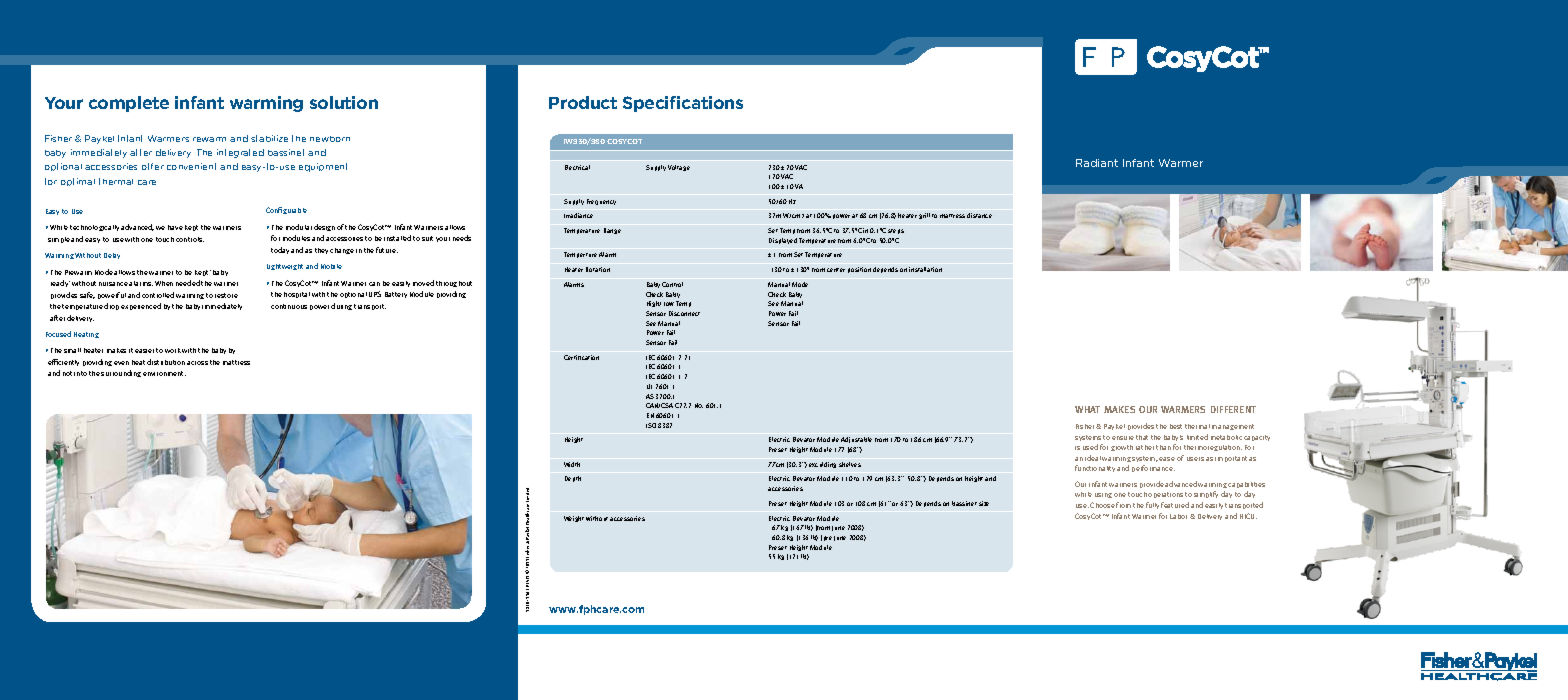 The width and height of the screenshot is (1568, 700). What do you see at coordinates (1087, 409) in the screenshot?
I see `What` at bounding box center [1087, 409].
